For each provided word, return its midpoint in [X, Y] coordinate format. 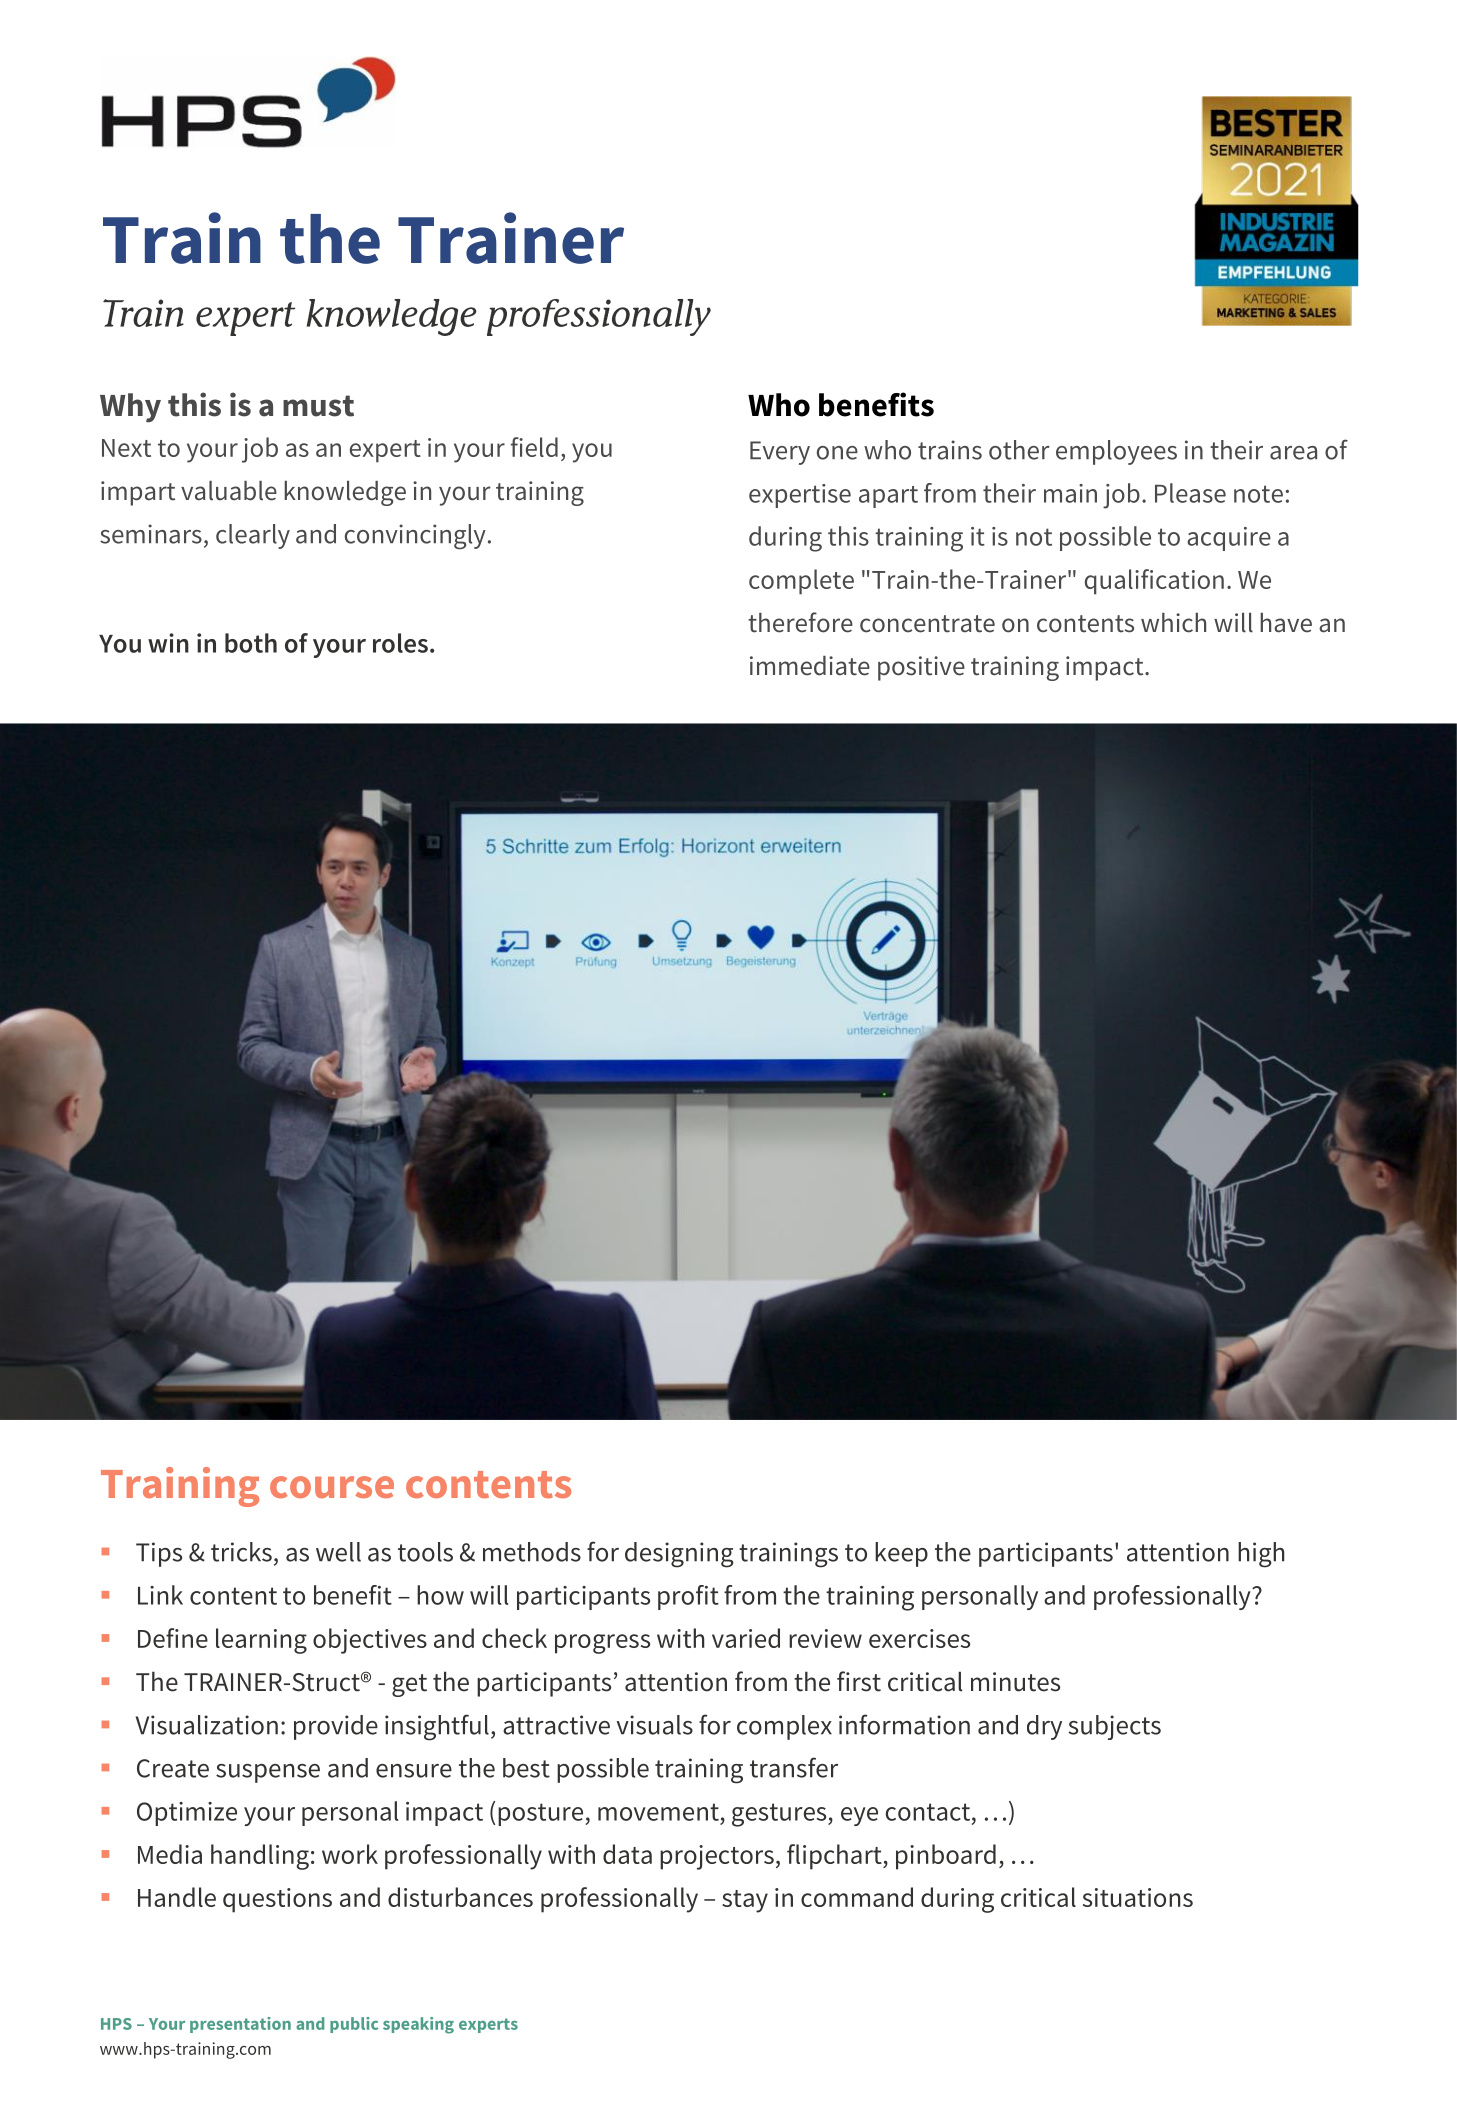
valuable [229, 491]
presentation [240, 2025]
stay [745, 1901]
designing [679, 1555]
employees [1116, 452]
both [251, 643]
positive [921, 668]
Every [780, 453]
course [332, 1487]
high [1261, 1555]
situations [1138, 1897]
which [1173, 623]
